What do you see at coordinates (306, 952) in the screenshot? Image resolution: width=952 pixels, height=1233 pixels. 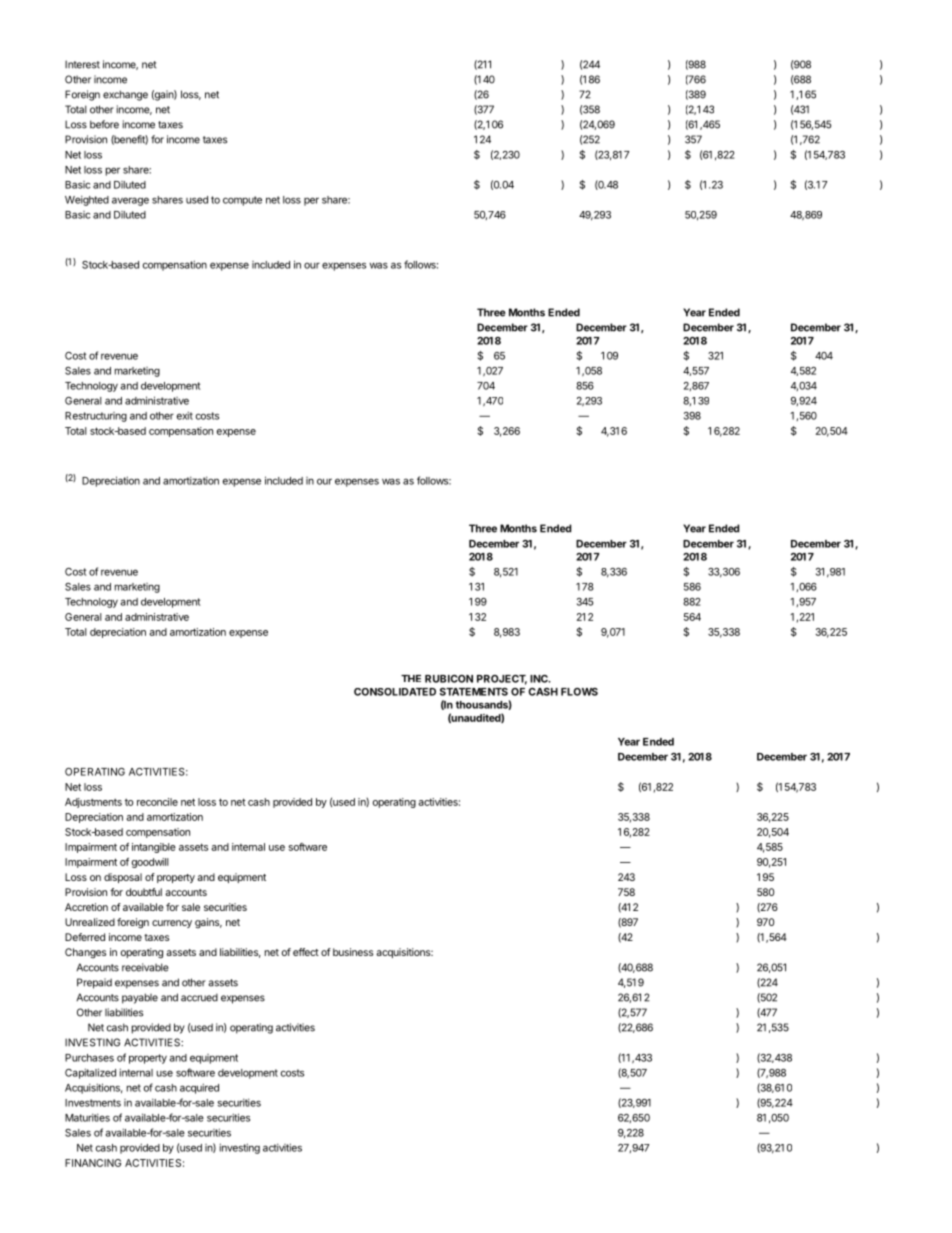 I see `effect` at bounding box center [306, 952].
